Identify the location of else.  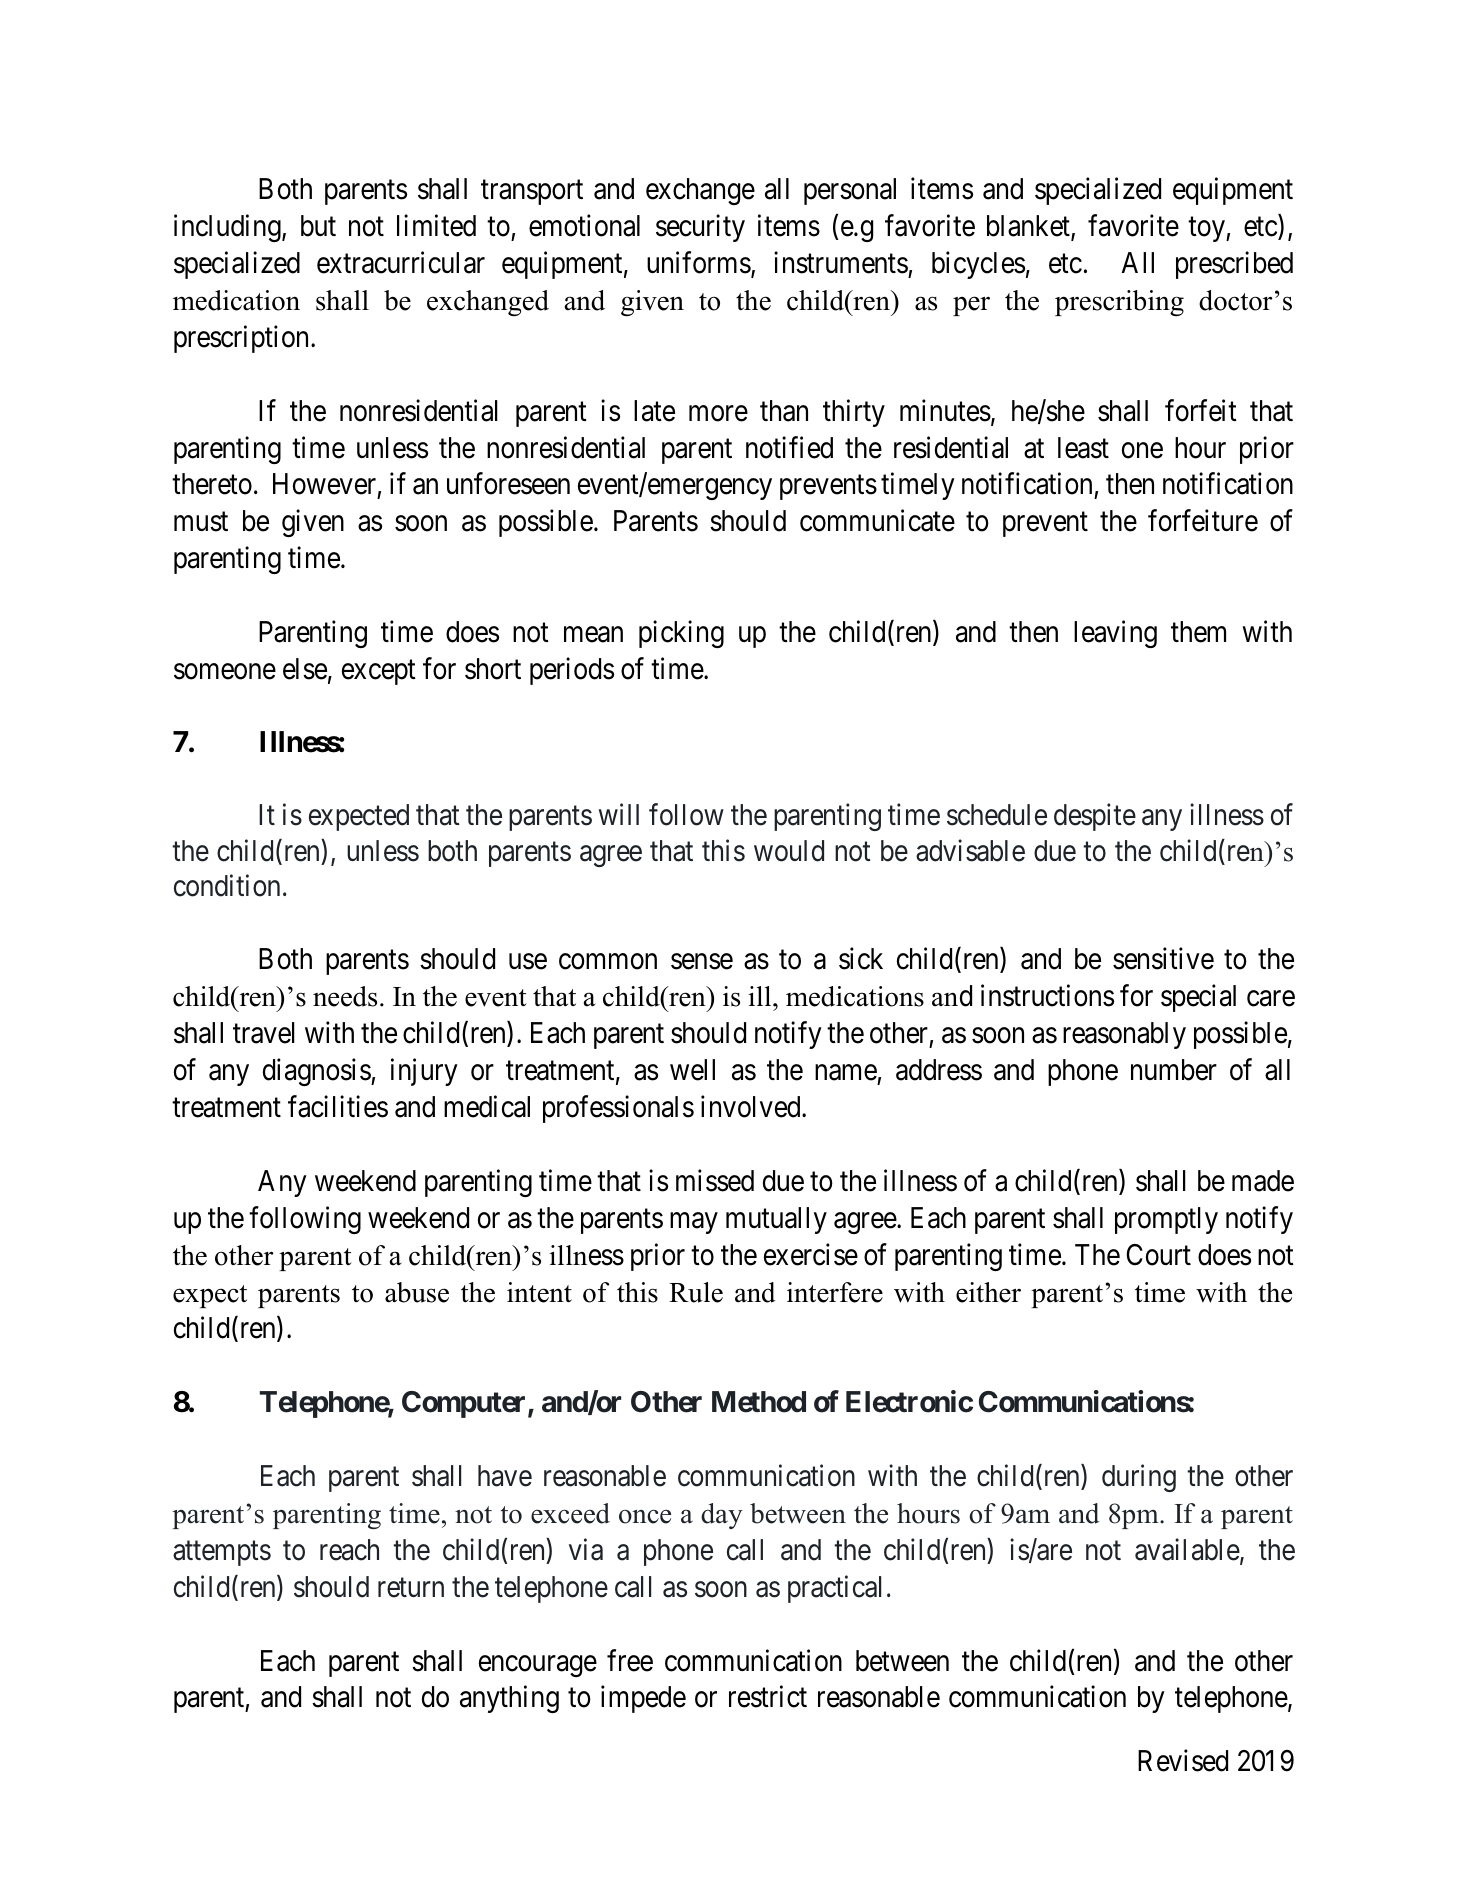
(305, 669).
